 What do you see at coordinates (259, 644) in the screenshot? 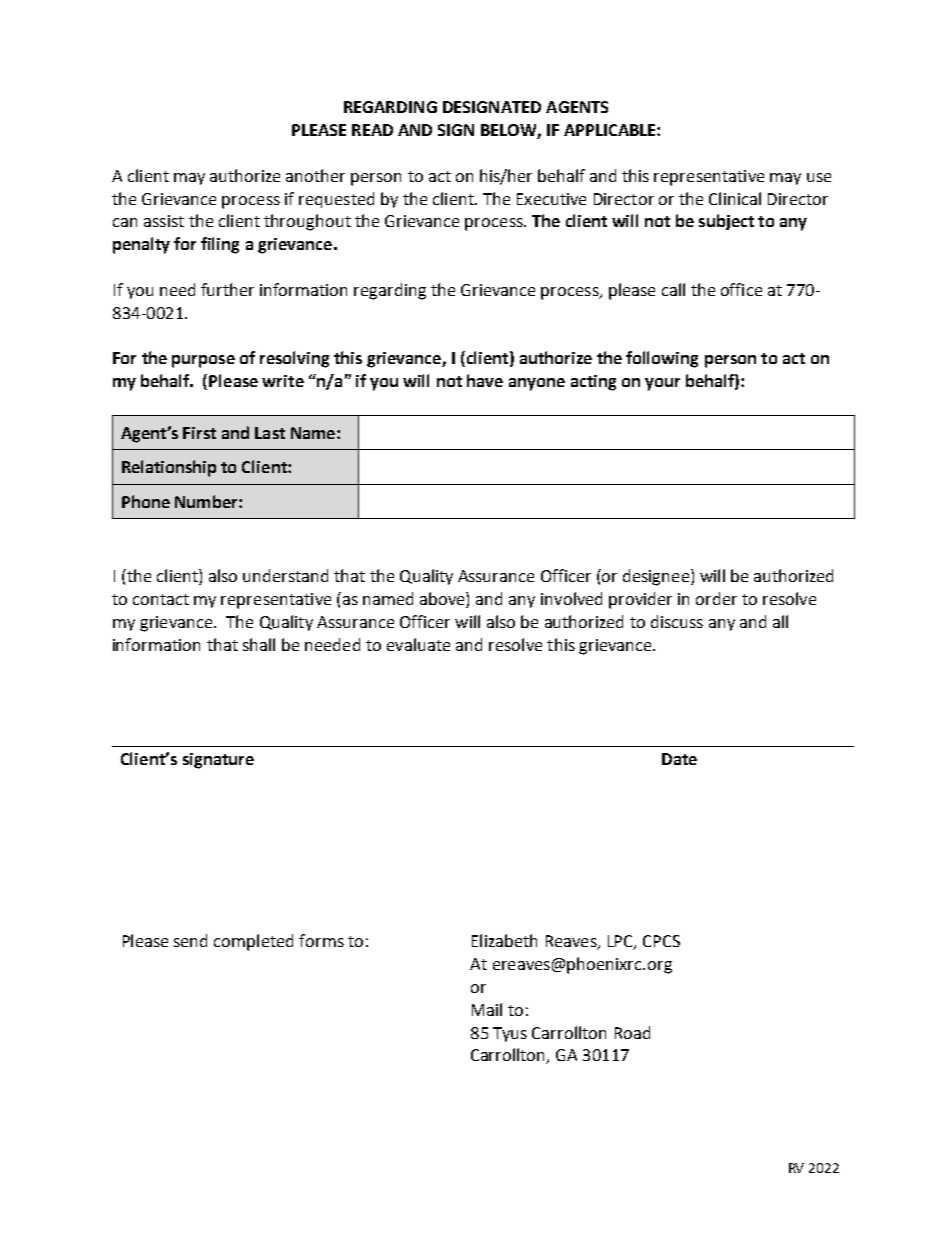
I see `shall` at bounding box center [259, 644].
